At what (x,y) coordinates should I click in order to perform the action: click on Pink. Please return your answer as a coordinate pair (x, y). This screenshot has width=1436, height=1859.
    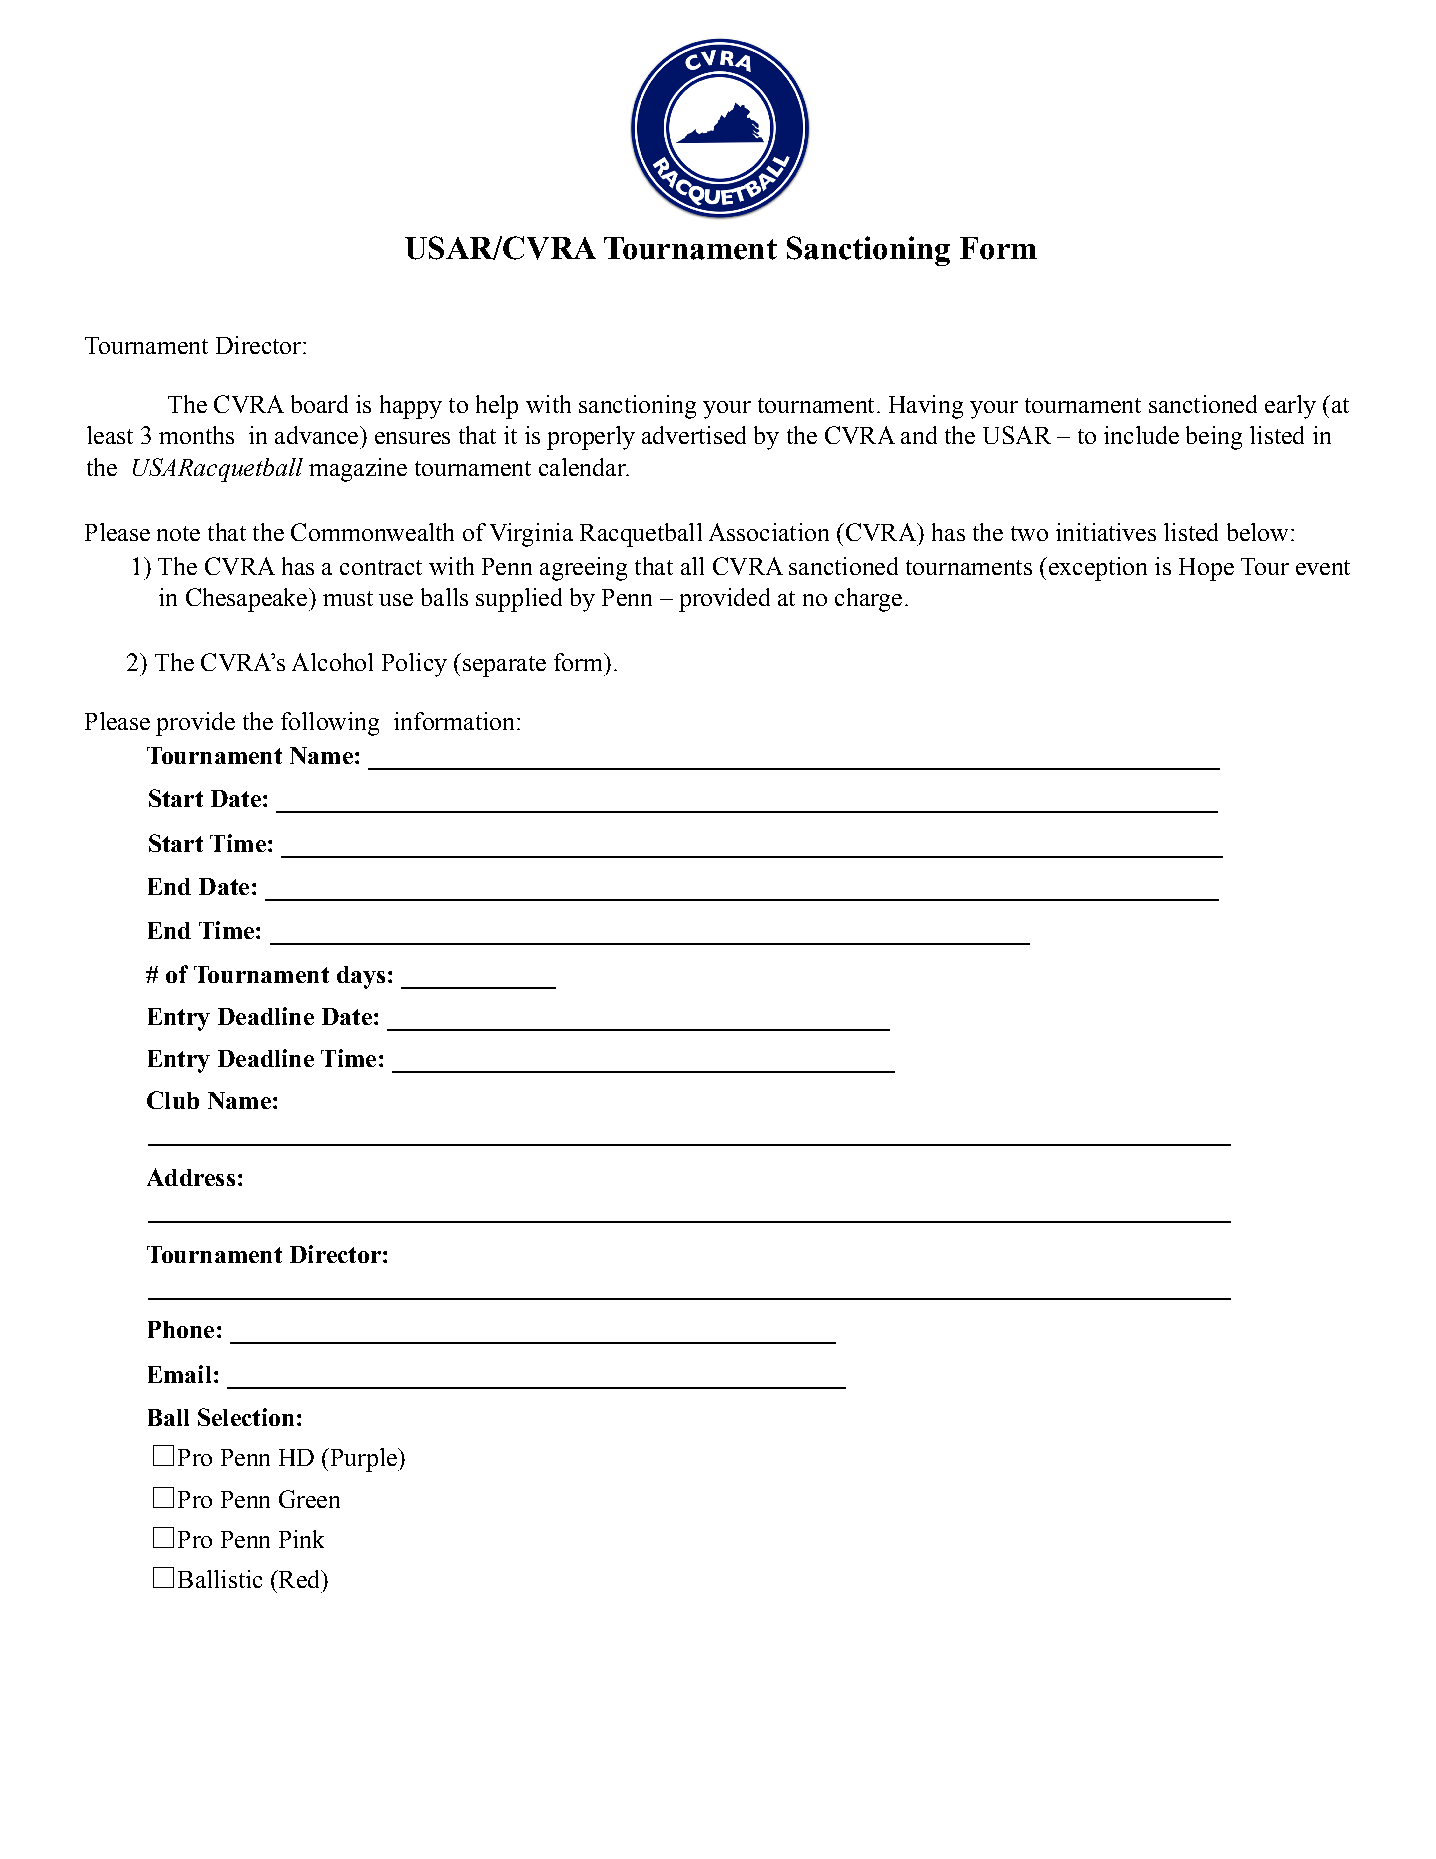
    Looking at the image, I should click on (301, 1539).
